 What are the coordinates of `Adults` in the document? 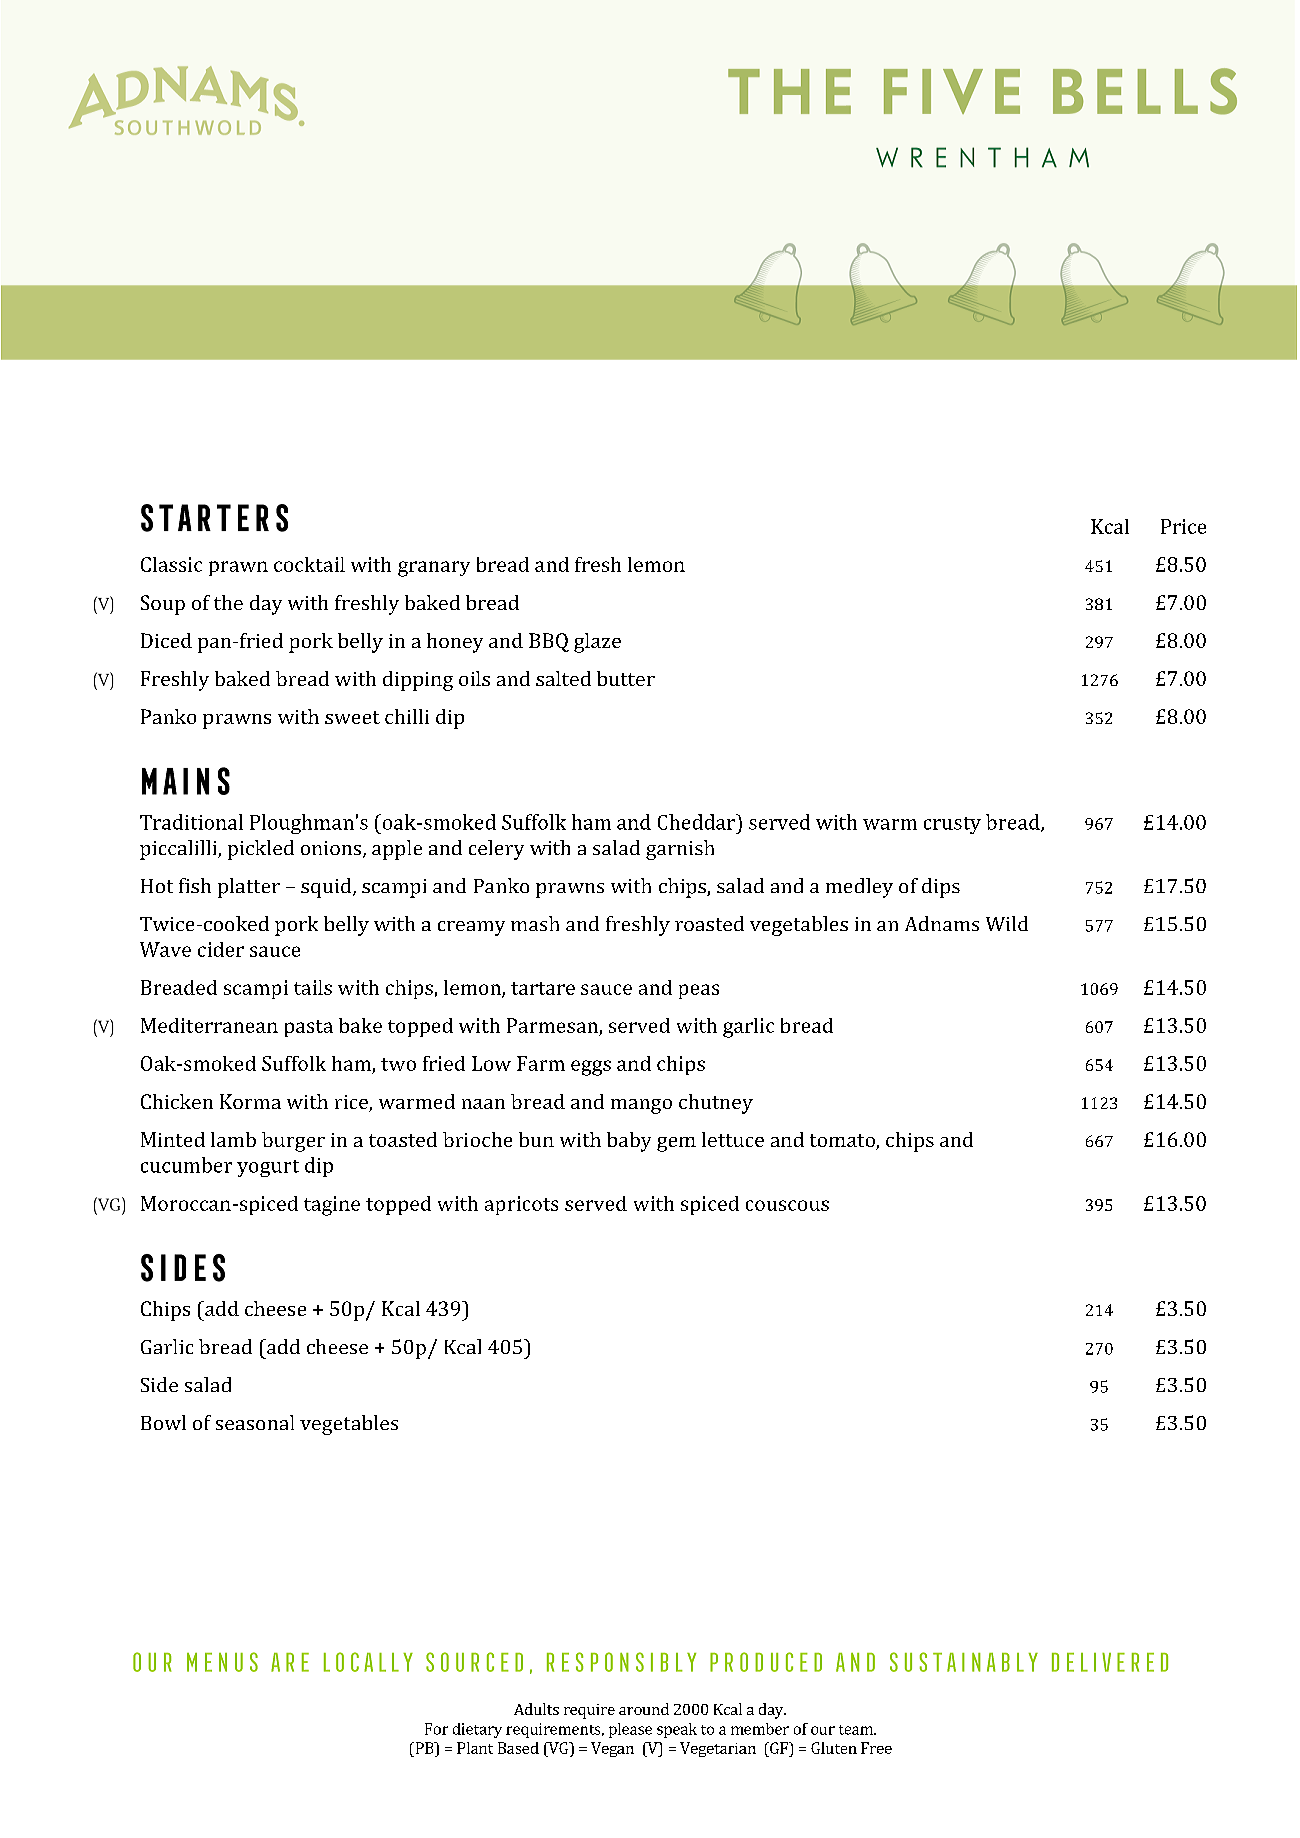 It's located at (536, 1709).
